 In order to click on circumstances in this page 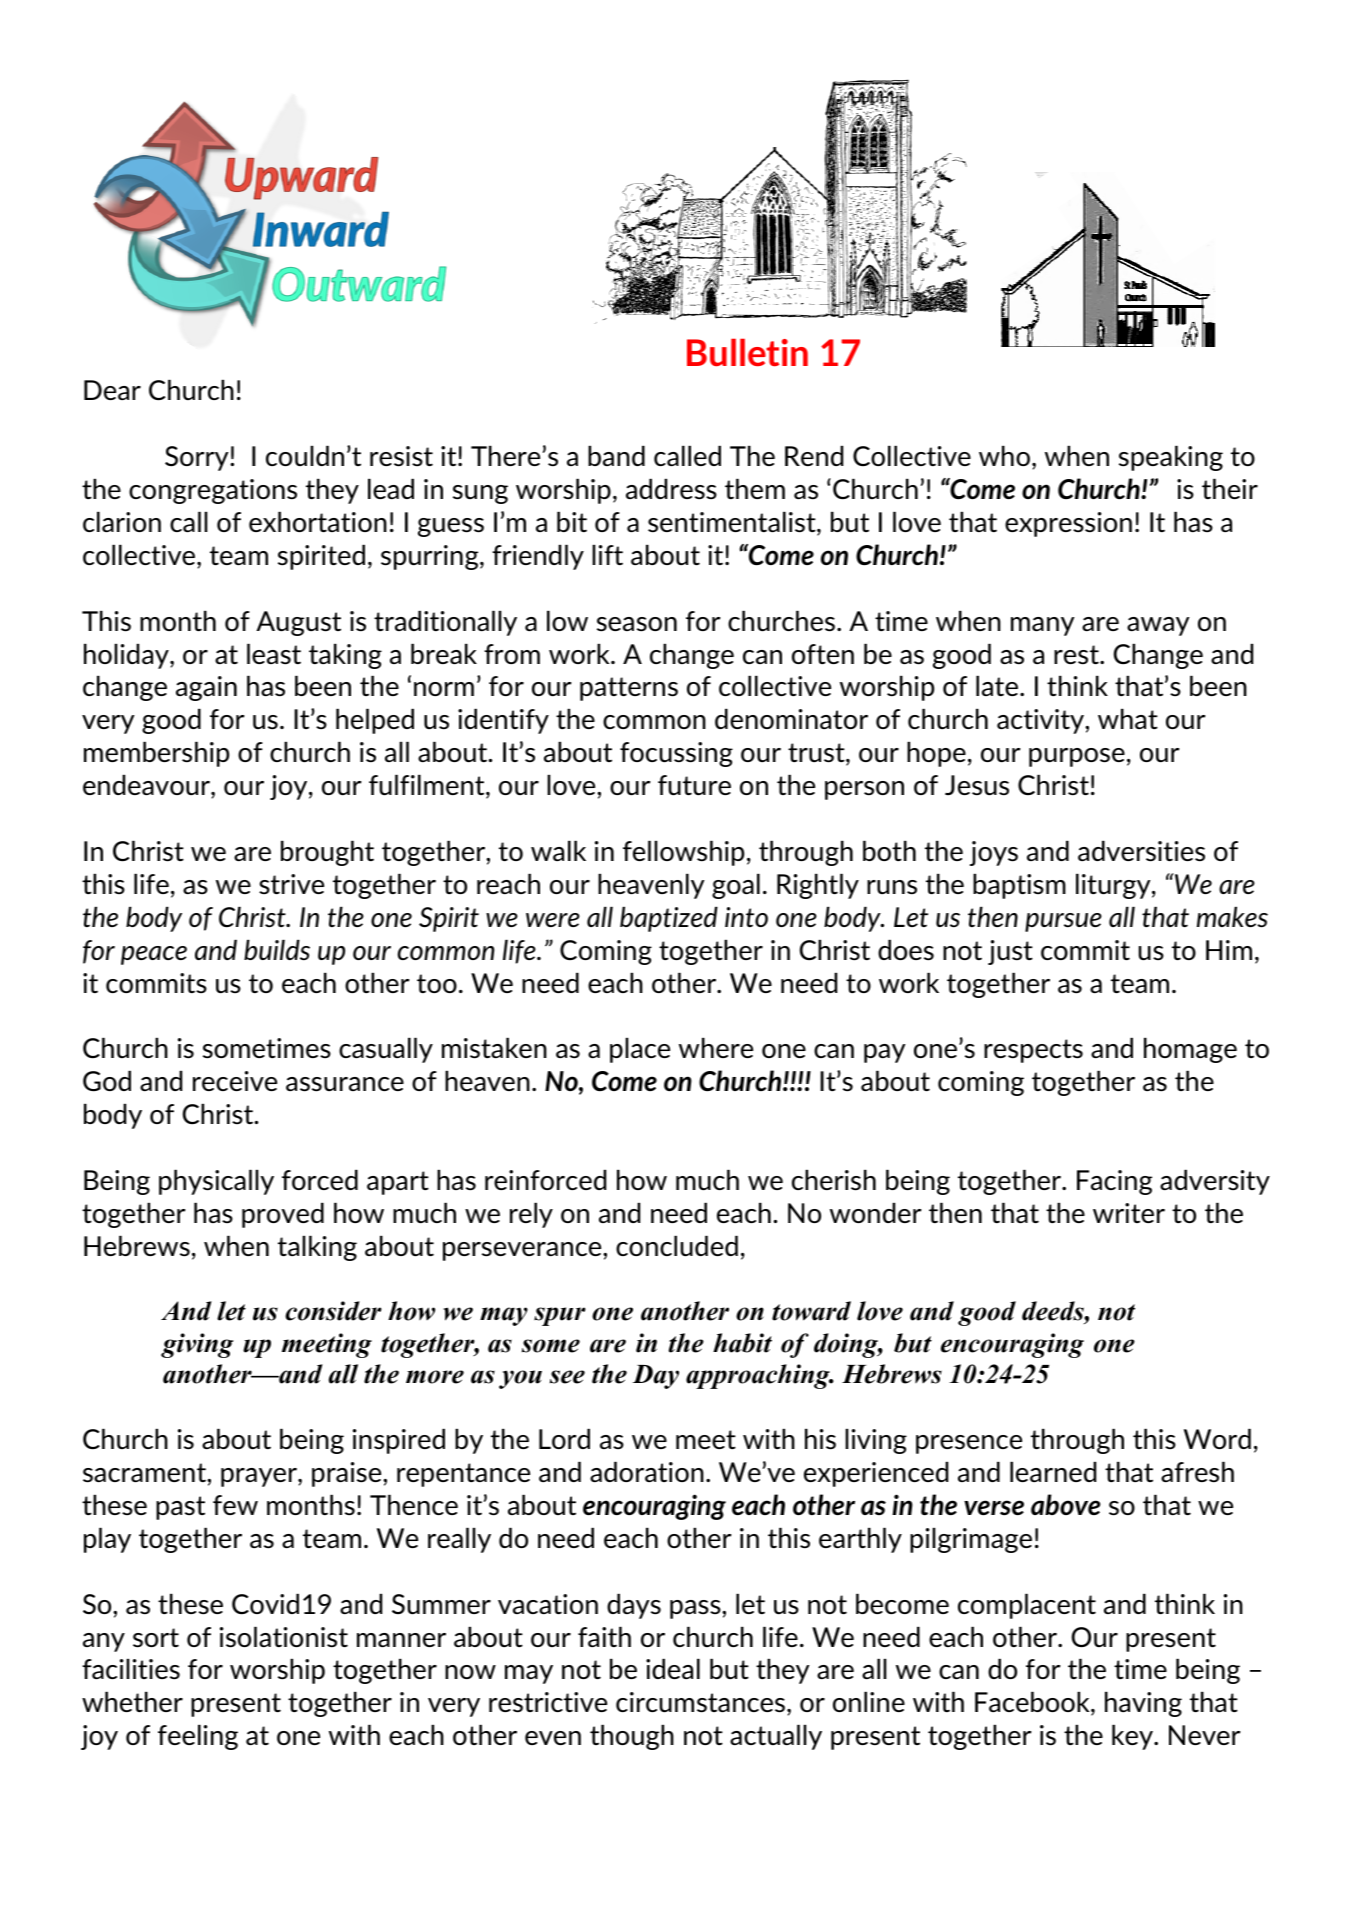, I will do `click(700, 1702)`.
